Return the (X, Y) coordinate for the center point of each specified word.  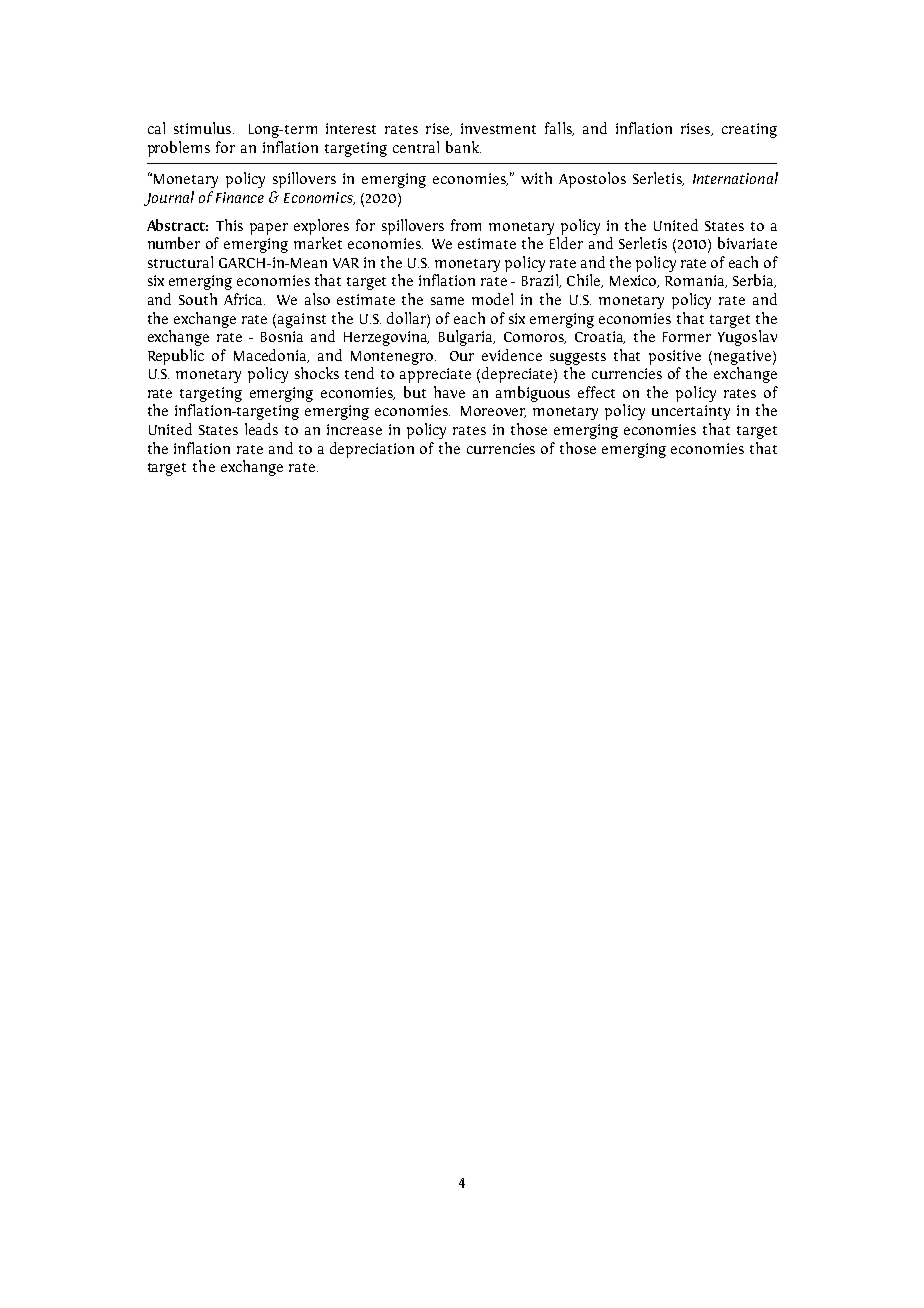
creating (749, 130)
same (447, 301)
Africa (244, 299)
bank (463, 147)
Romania (696, 281)
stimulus (204, 128)
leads (261, 429)
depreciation (372, 450)
